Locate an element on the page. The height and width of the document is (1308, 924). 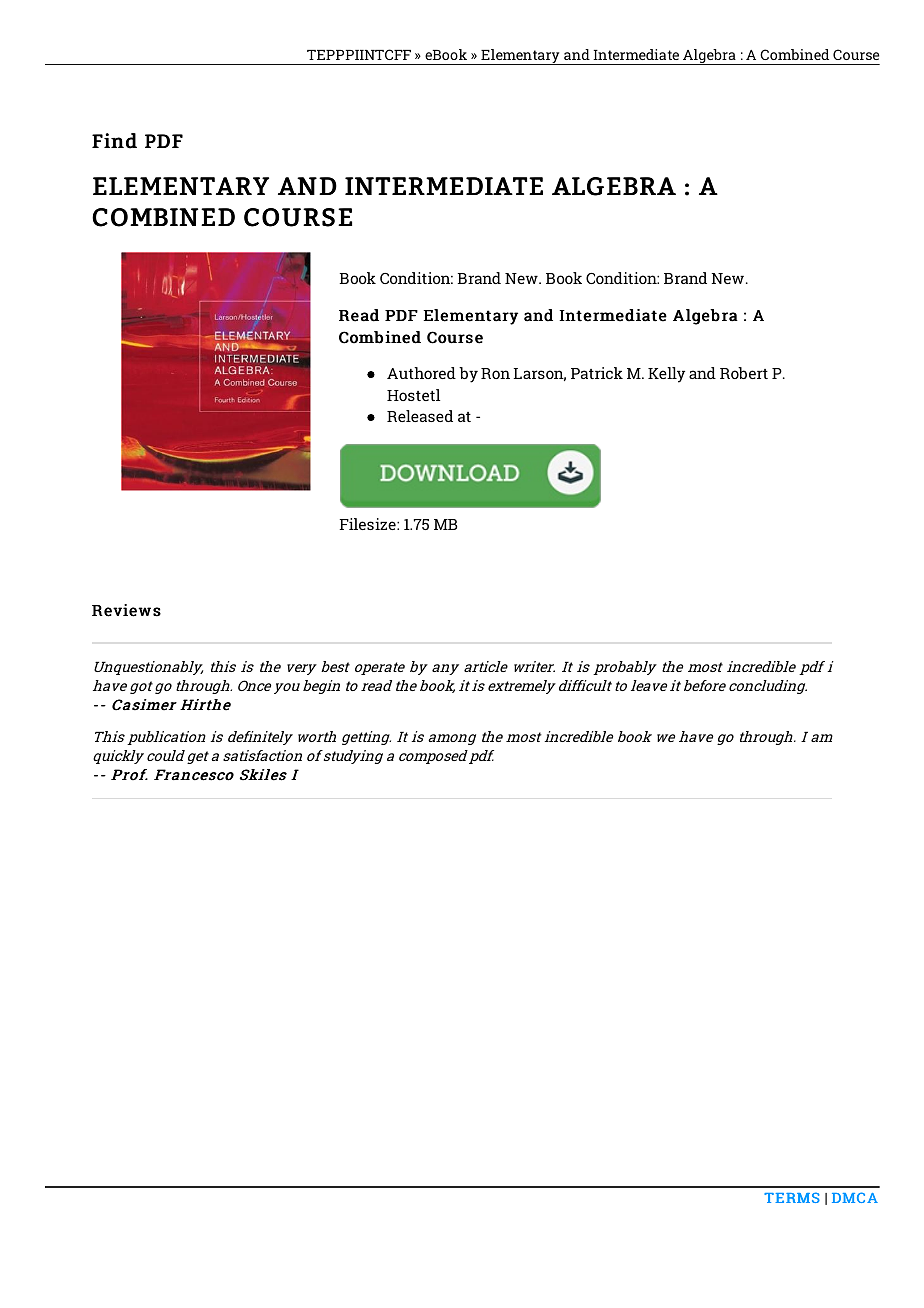
Patrick is located at coordinates (597, 373).
